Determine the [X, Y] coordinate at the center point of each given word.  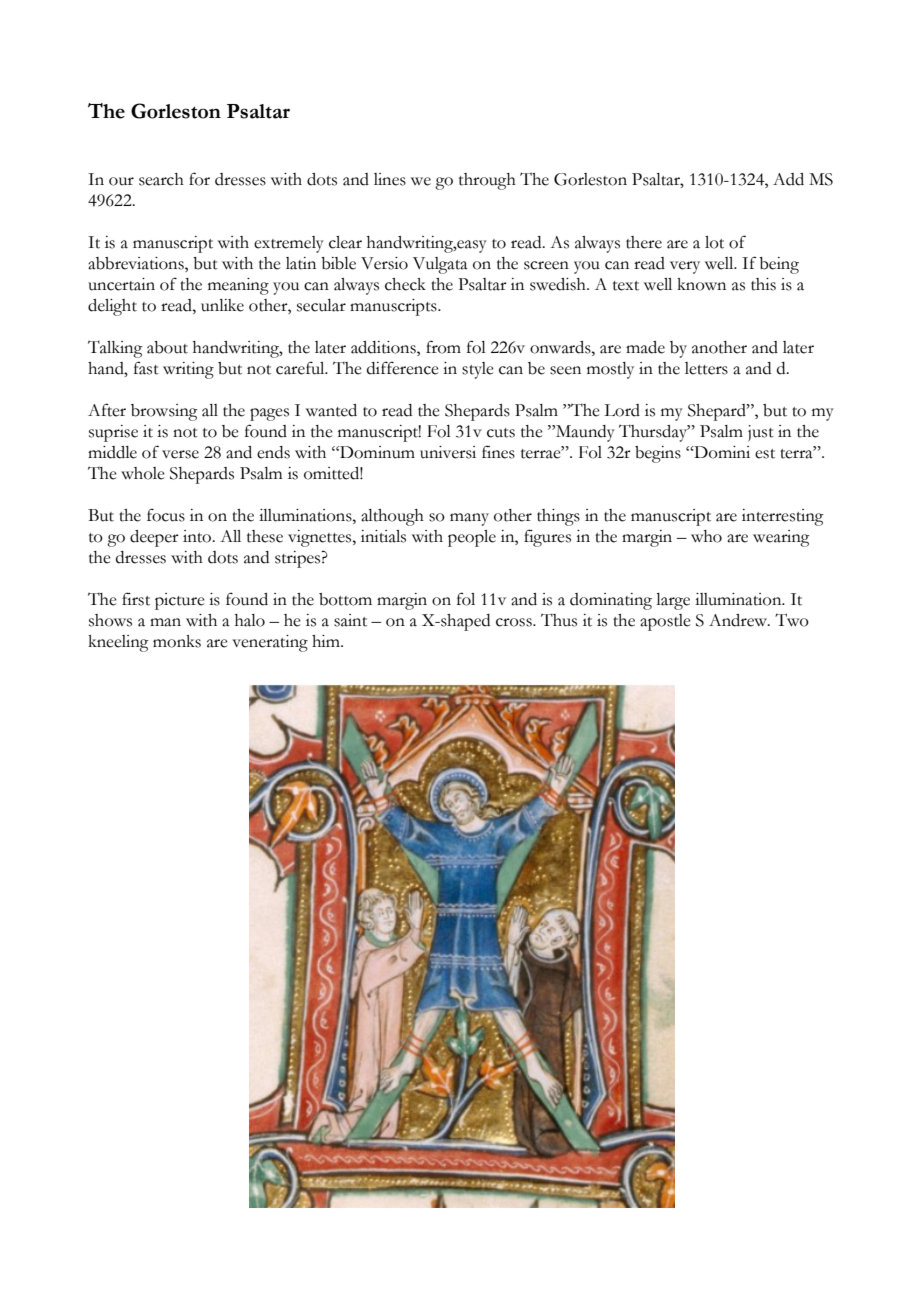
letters [706, 368]
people [472, 538]
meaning [238, 286]
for [199, 179]
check [405, 284]
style [478, 370]
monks [177, 641]
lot [714, 242]
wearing [781, 538]
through [487, 181]
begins [658, 454]
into [198, 536]
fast [146, 368]
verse [180, 454]
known [701, 284]
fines [498, 452]
